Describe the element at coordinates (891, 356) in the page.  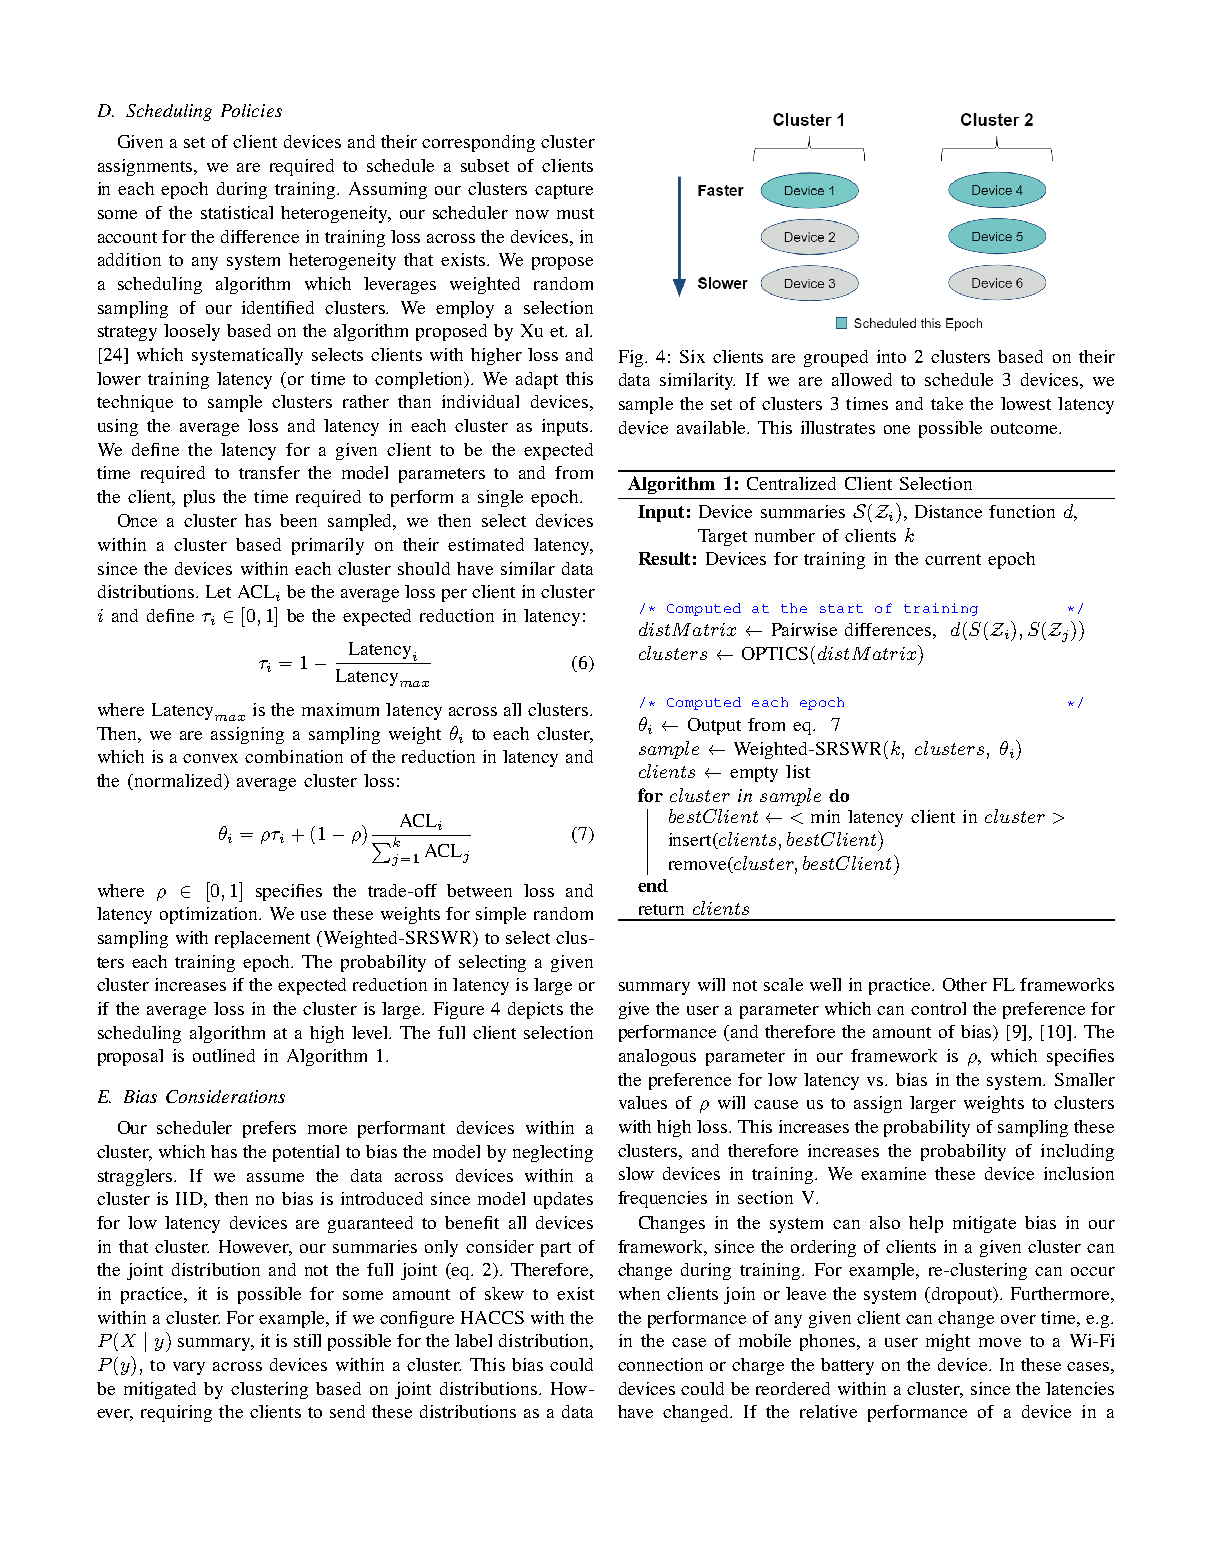
I see `into` at that location.
